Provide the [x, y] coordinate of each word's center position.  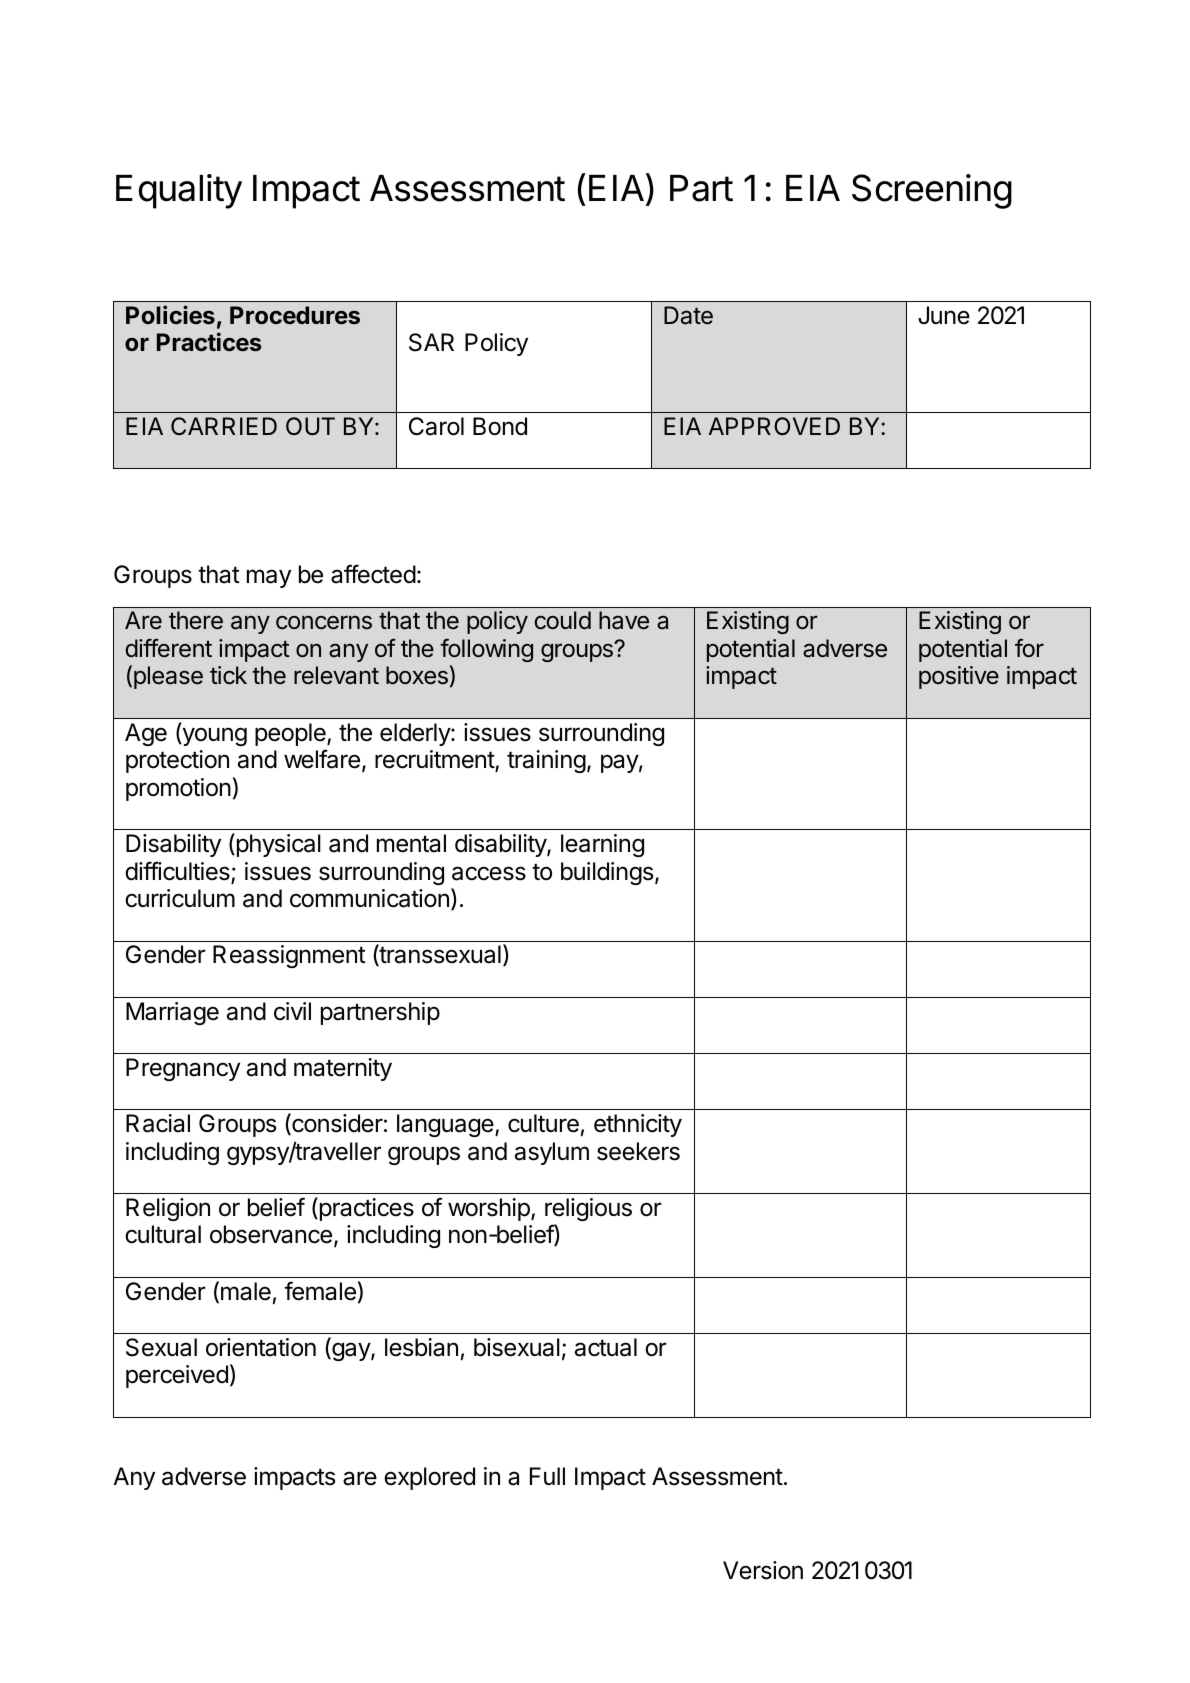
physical [277, 845]
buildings [607, 873]
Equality [179, 191]
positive [959, 677]
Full [547, 1476]
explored [429, 1478]
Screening [932, 191]
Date [688, 315]
